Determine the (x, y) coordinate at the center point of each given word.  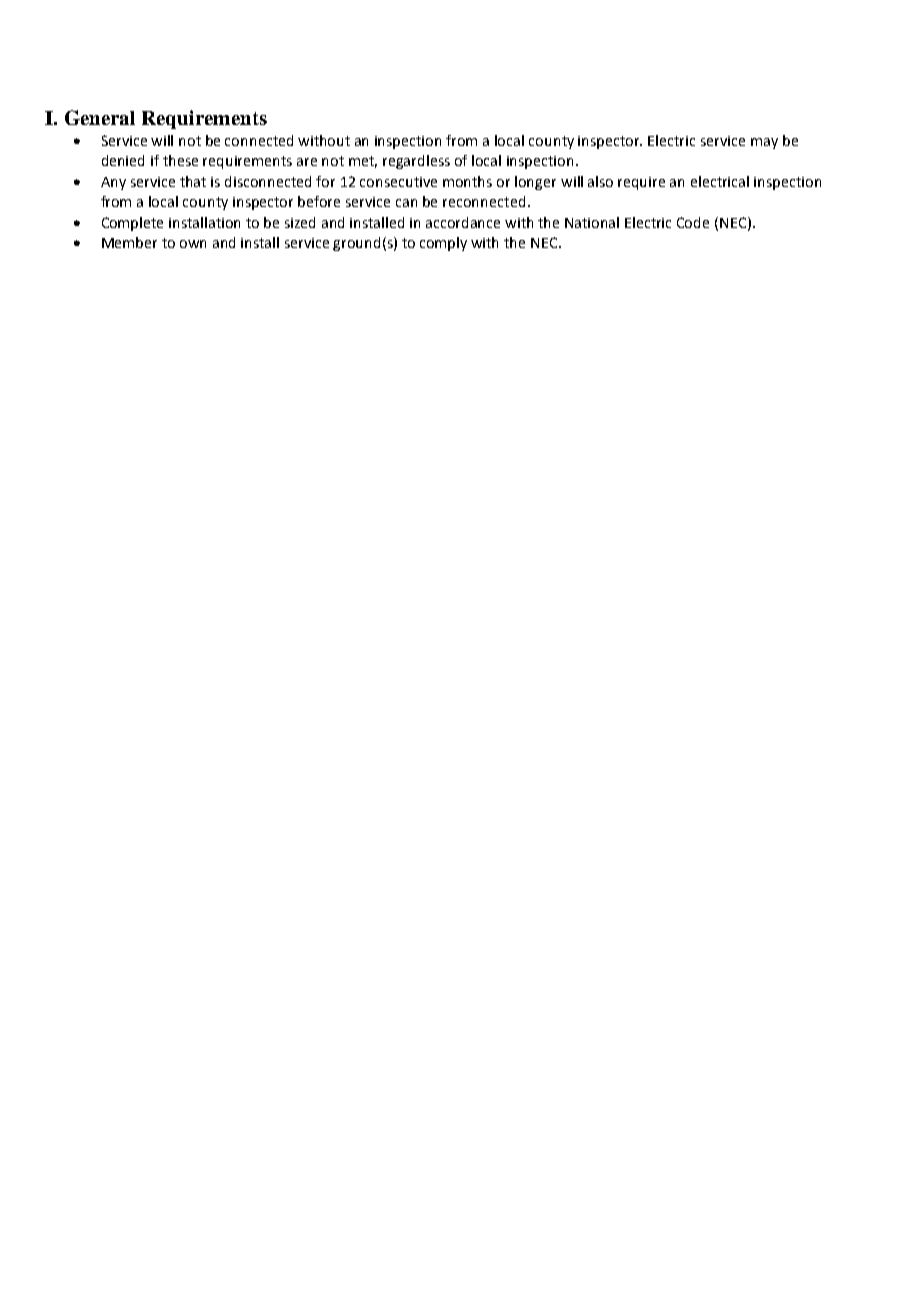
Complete (132, 224)
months (467, 181)
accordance (463, 222)
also (600, 181)
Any (113, 183)
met (363, 162)
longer (535, 183)
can (406, 203)
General (100, 117)
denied (123, 160)
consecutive (398, 182)
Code (693, 222)
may (764, 143)
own (193, 244)
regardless (416, 162)
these (180, 160)
